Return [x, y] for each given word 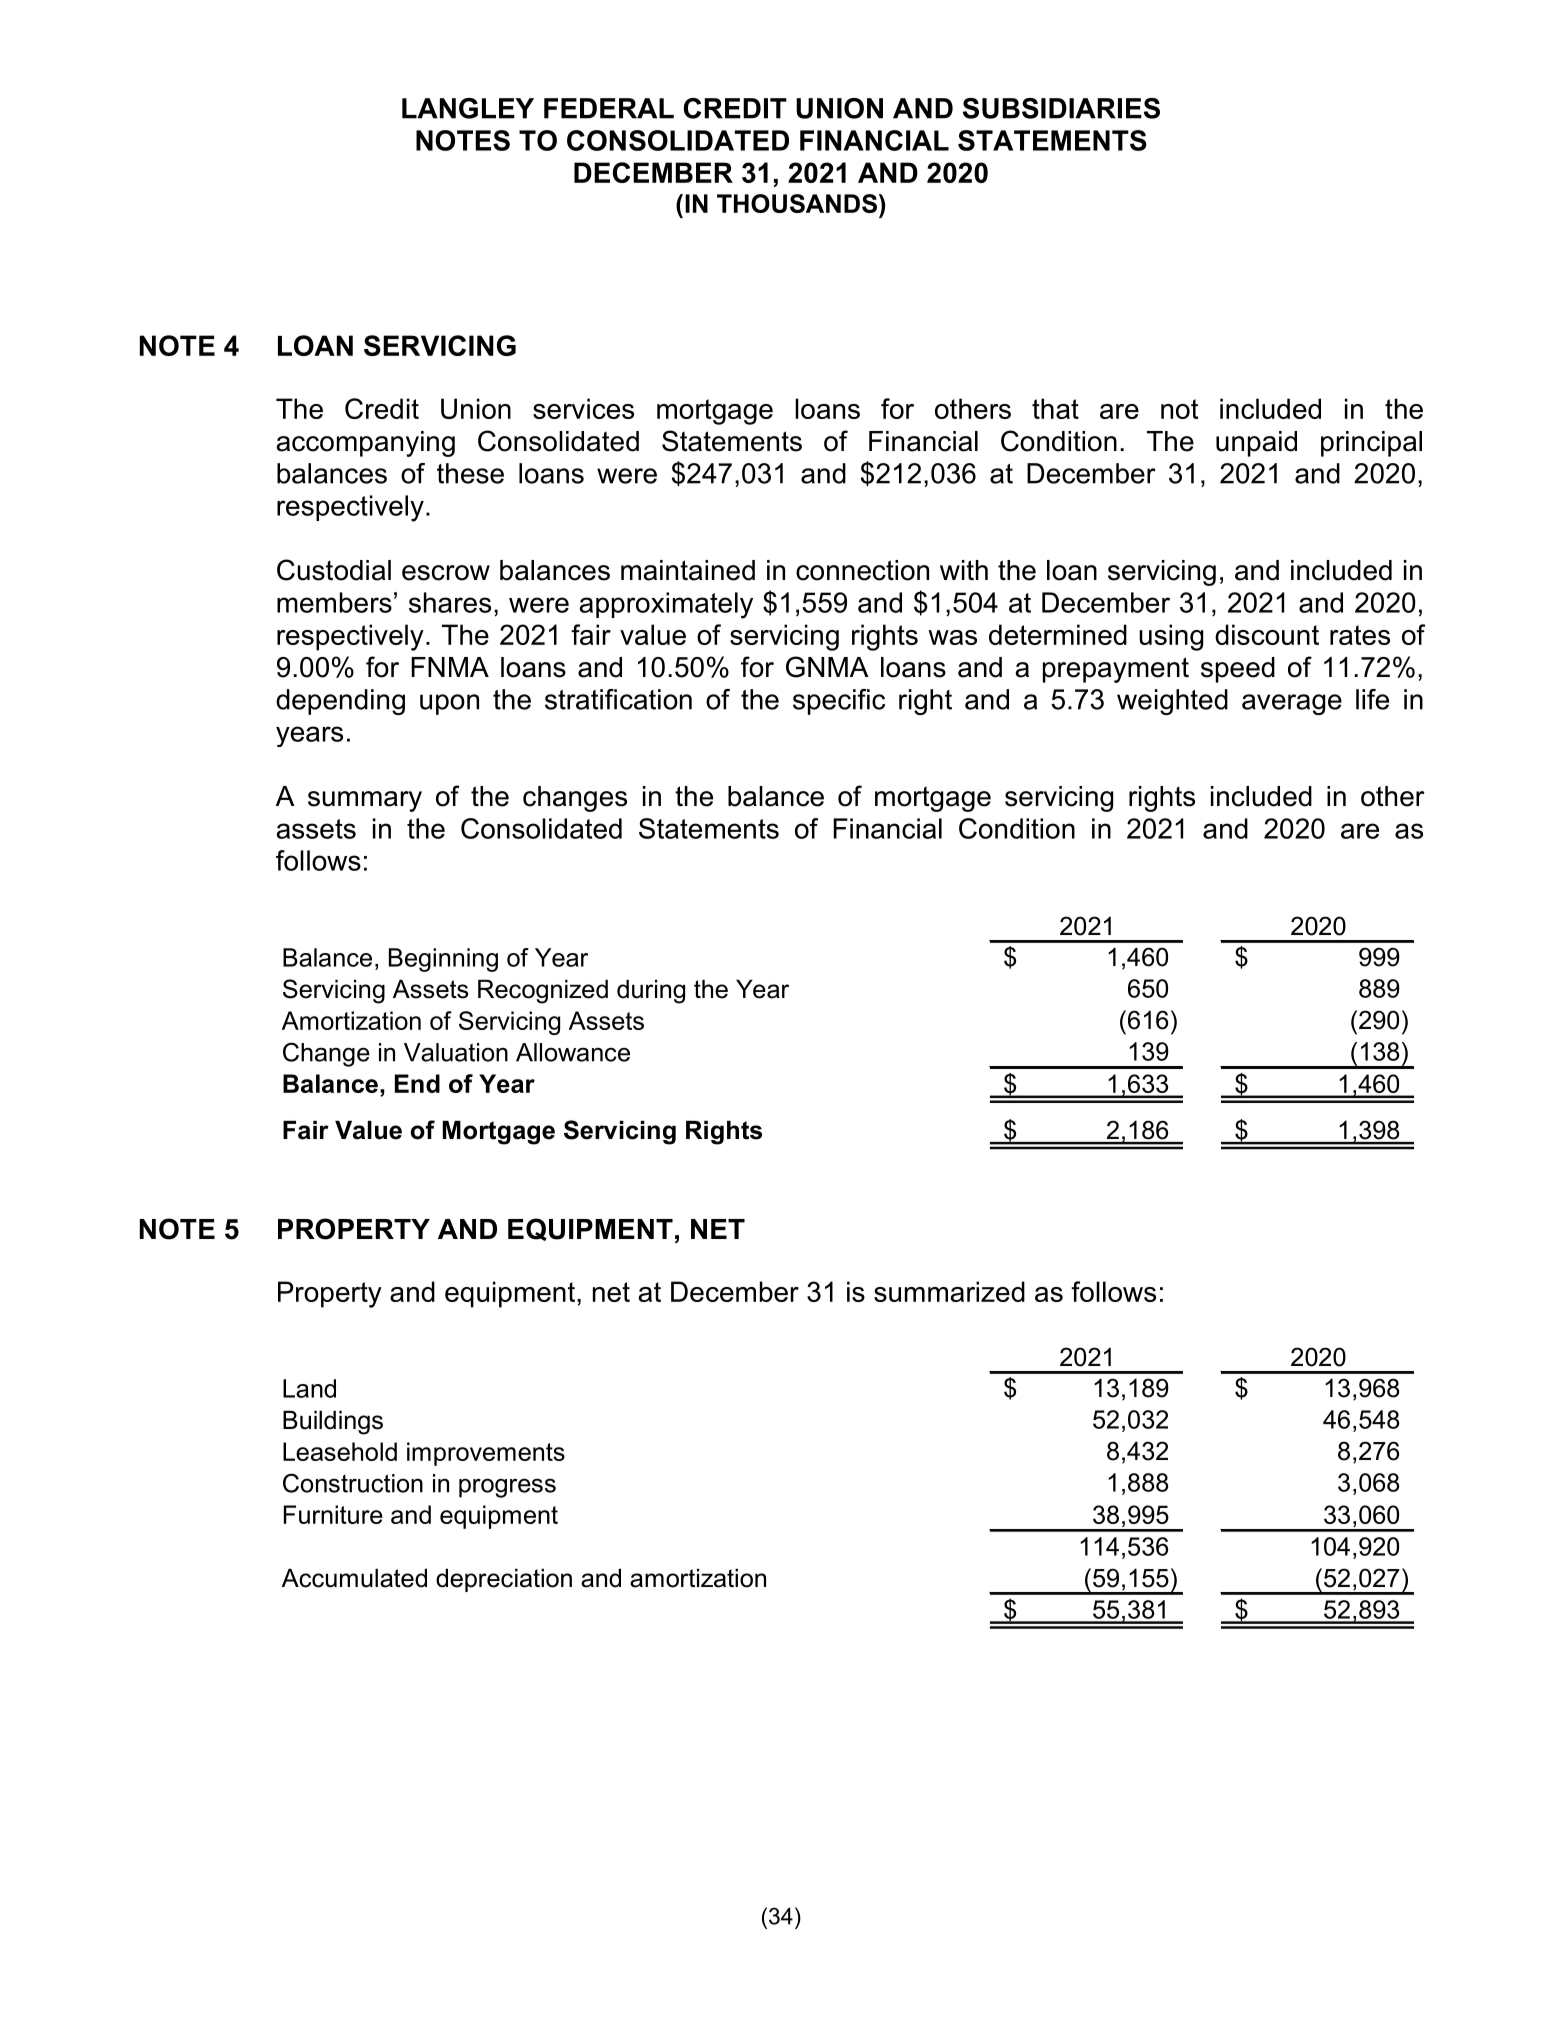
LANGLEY [468, 108]
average [1292, 704]
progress [507, 1488]
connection [862, 570]
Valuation [456, 1052]
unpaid [1256, 444]
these [470, 473]
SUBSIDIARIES [1061, 108]
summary [365, 801]
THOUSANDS [798, 203]
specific [839, 702]
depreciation [504, 1580]
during [651, 992]
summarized [949, 1291]
